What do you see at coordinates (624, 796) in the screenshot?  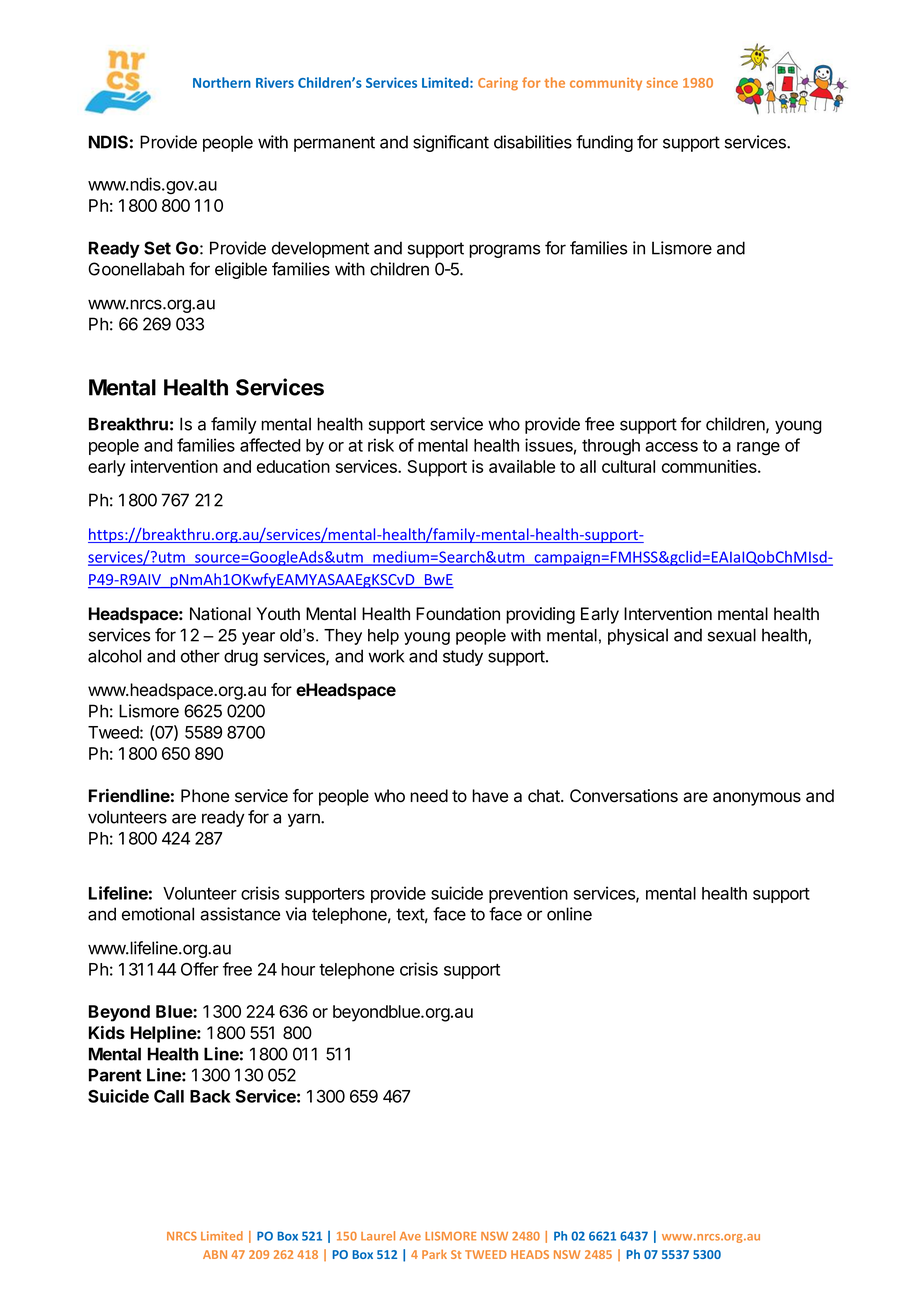 I see `Conversations` at bounding box center [624, 796].
